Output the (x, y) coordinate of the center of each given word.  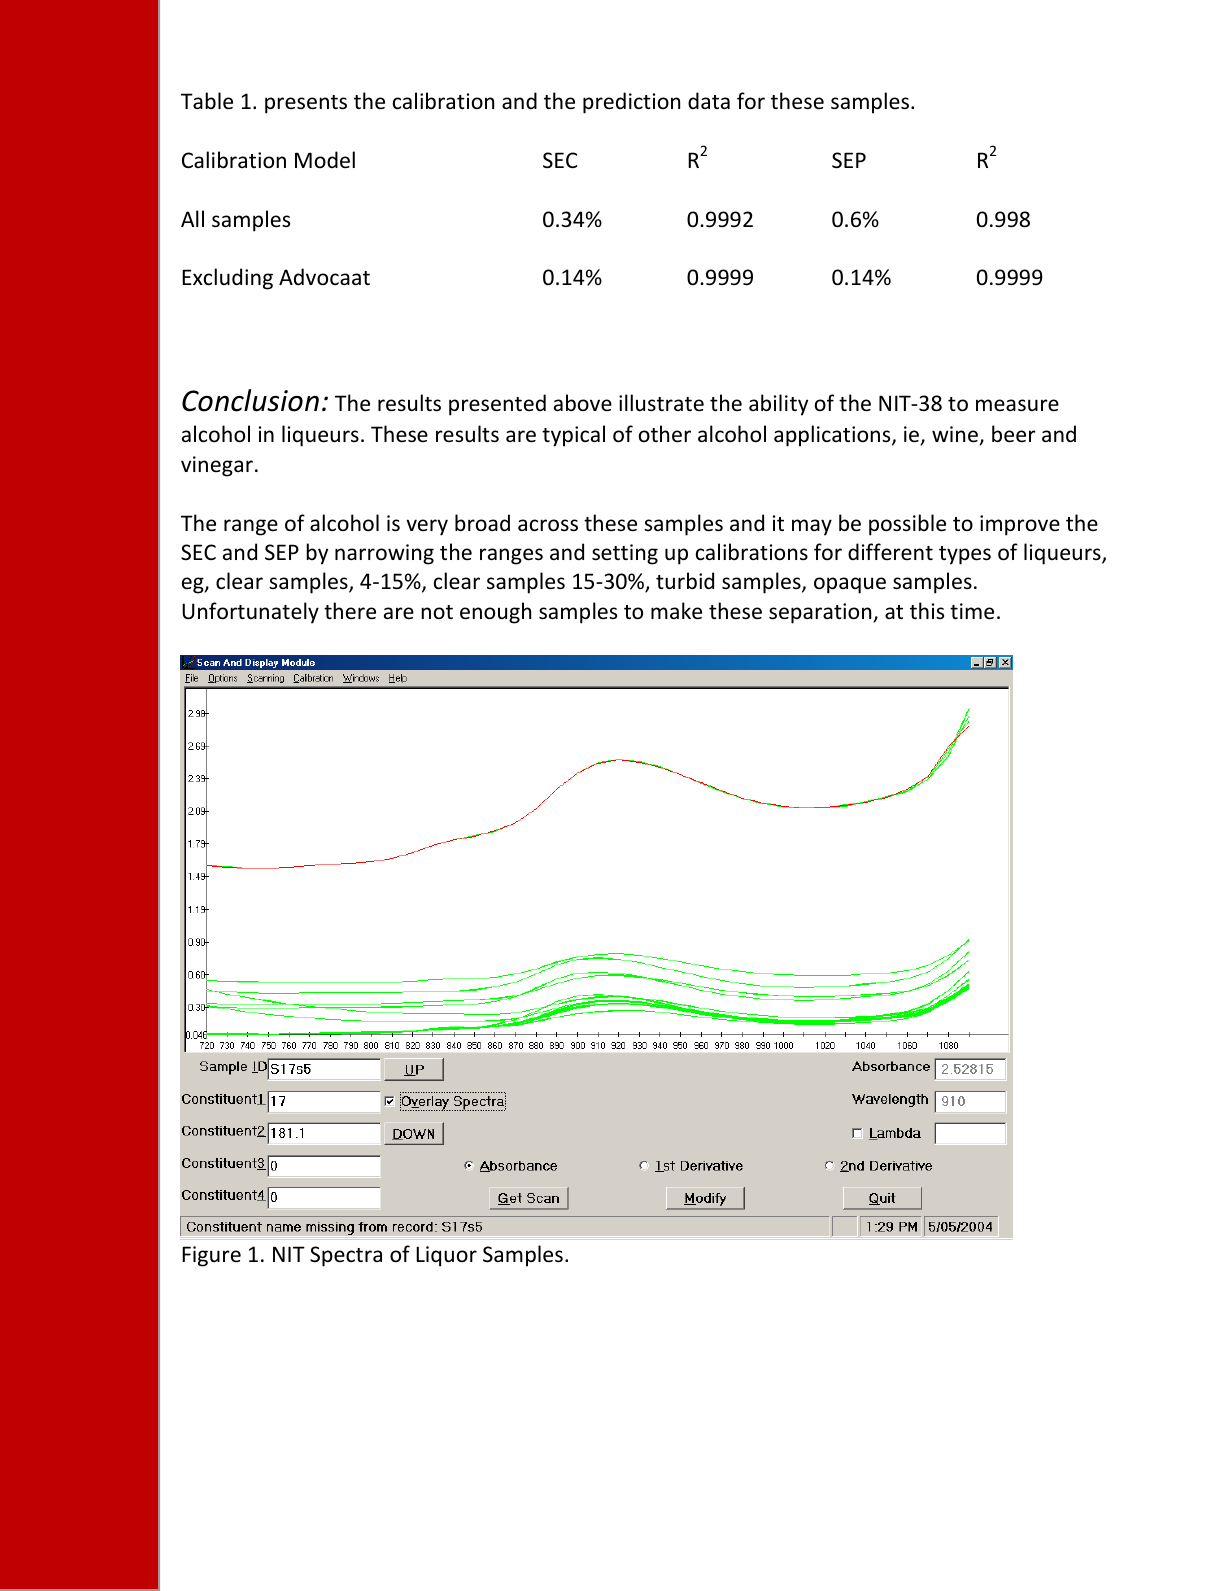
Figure (211, 1256)
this (927, 610)
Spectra (346, 1256)
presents (306, 104)
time (972, 611)
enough (495, 613)
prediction (631, 103)
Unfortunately (250, 613)
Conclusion (250, 400)
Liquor (446, 1256)
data (709, 100)
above (583, 402)
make (676, 611)
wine (955, 434)
